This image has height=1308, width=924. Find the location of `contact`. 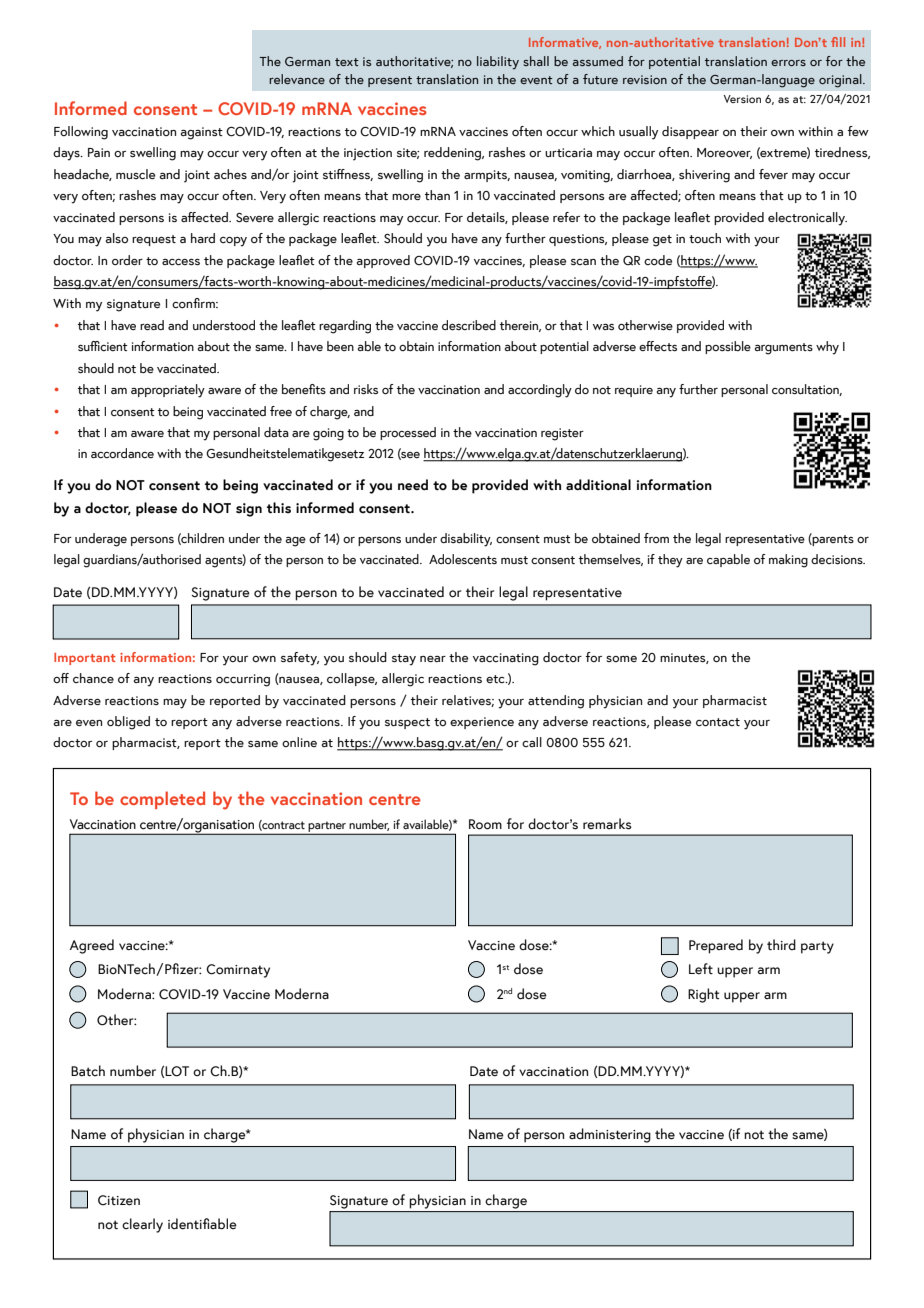

contact is located at coordinates (718, 722).
